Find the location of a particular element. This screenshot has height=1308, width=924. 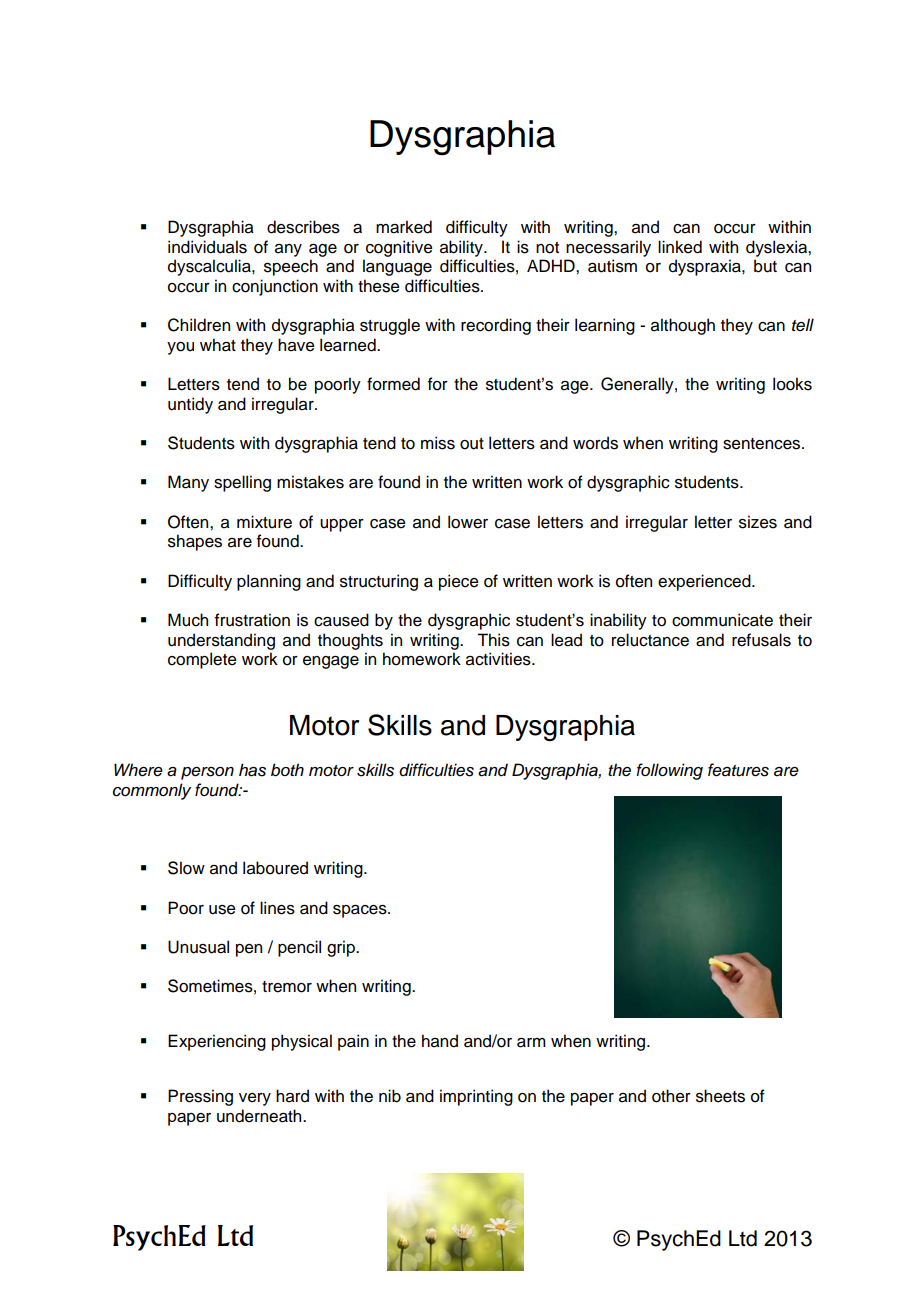

sheets is located at coordinates (720, 1096).
